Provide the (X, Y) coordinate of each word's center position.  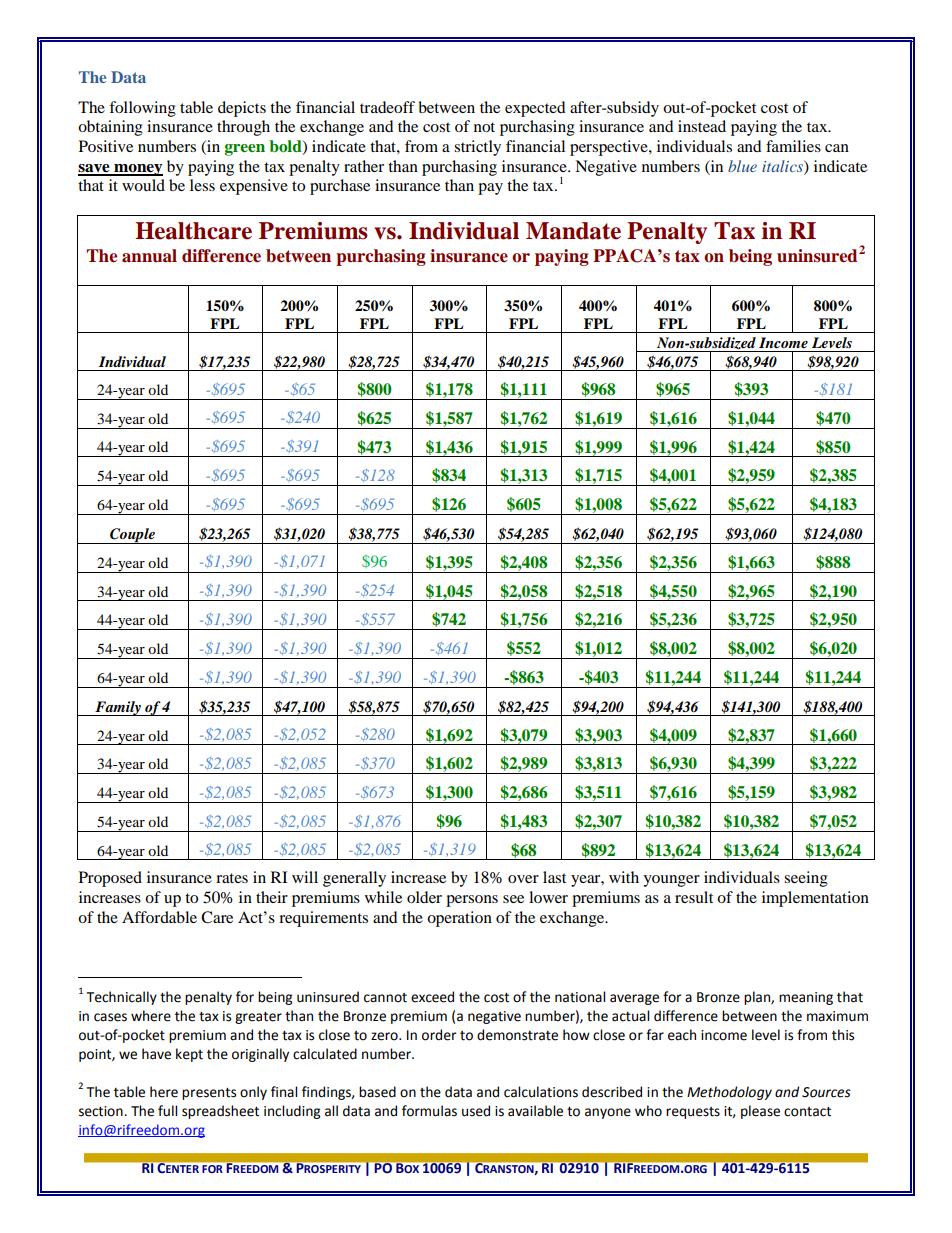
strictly (477, 148)
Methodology (729, 1093)
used (476, 1111)
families (793, 146)
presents (209, 1094)
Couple (132, 536)
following (142, 109)
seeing (806, 879)
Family (118, 708)
